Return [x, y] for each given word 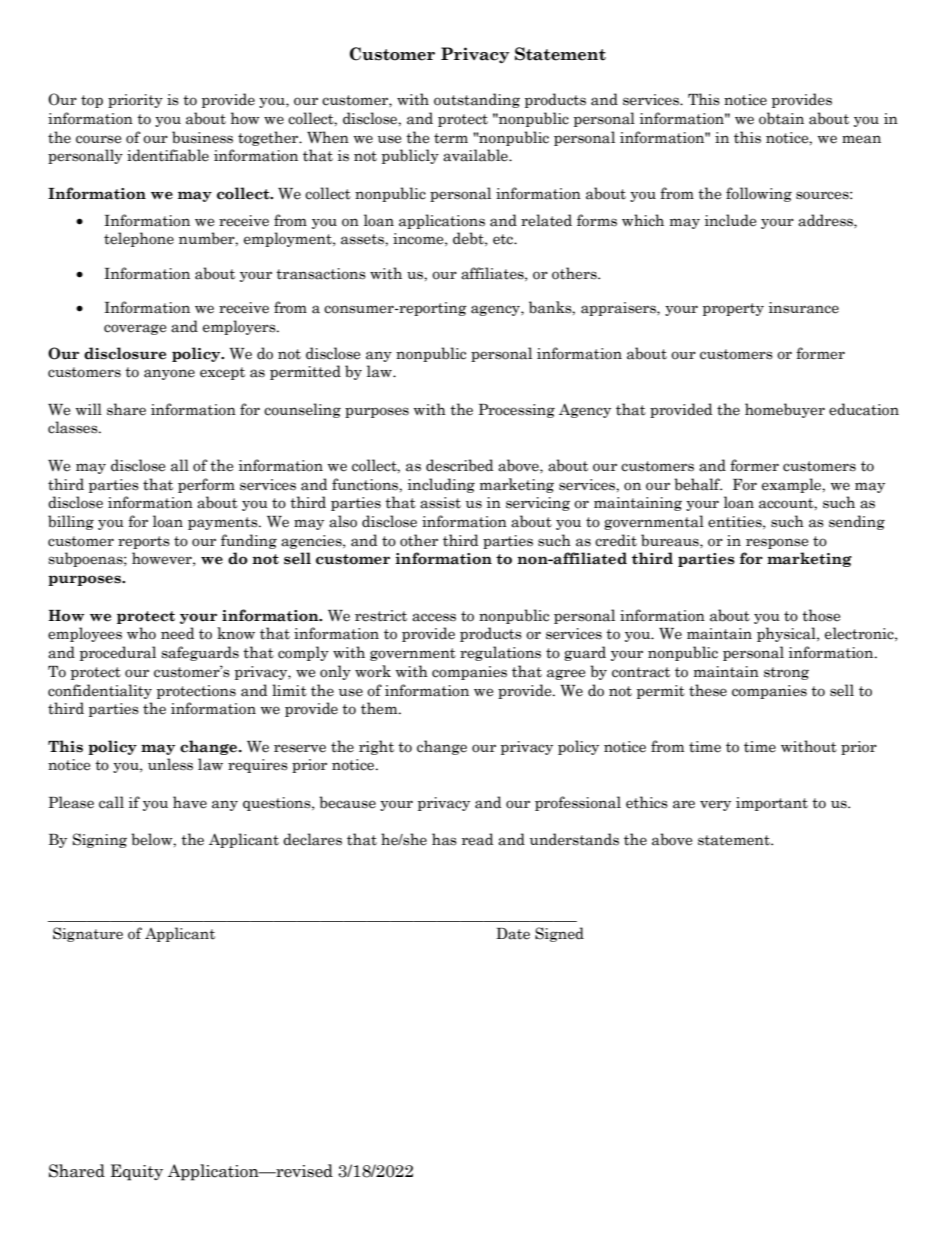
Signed [559, 934]
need [177, 633]
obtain [781, 118]
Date [513, 934]
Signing [100, 840]
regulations [500, 653]
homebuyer [785, 410]
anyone [169, 374]
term [451, 138]
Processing [516, 411]
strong [786, 673]
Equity [137, 1172]
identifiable [168, 155]
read [477, 839]
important [772, 804]
